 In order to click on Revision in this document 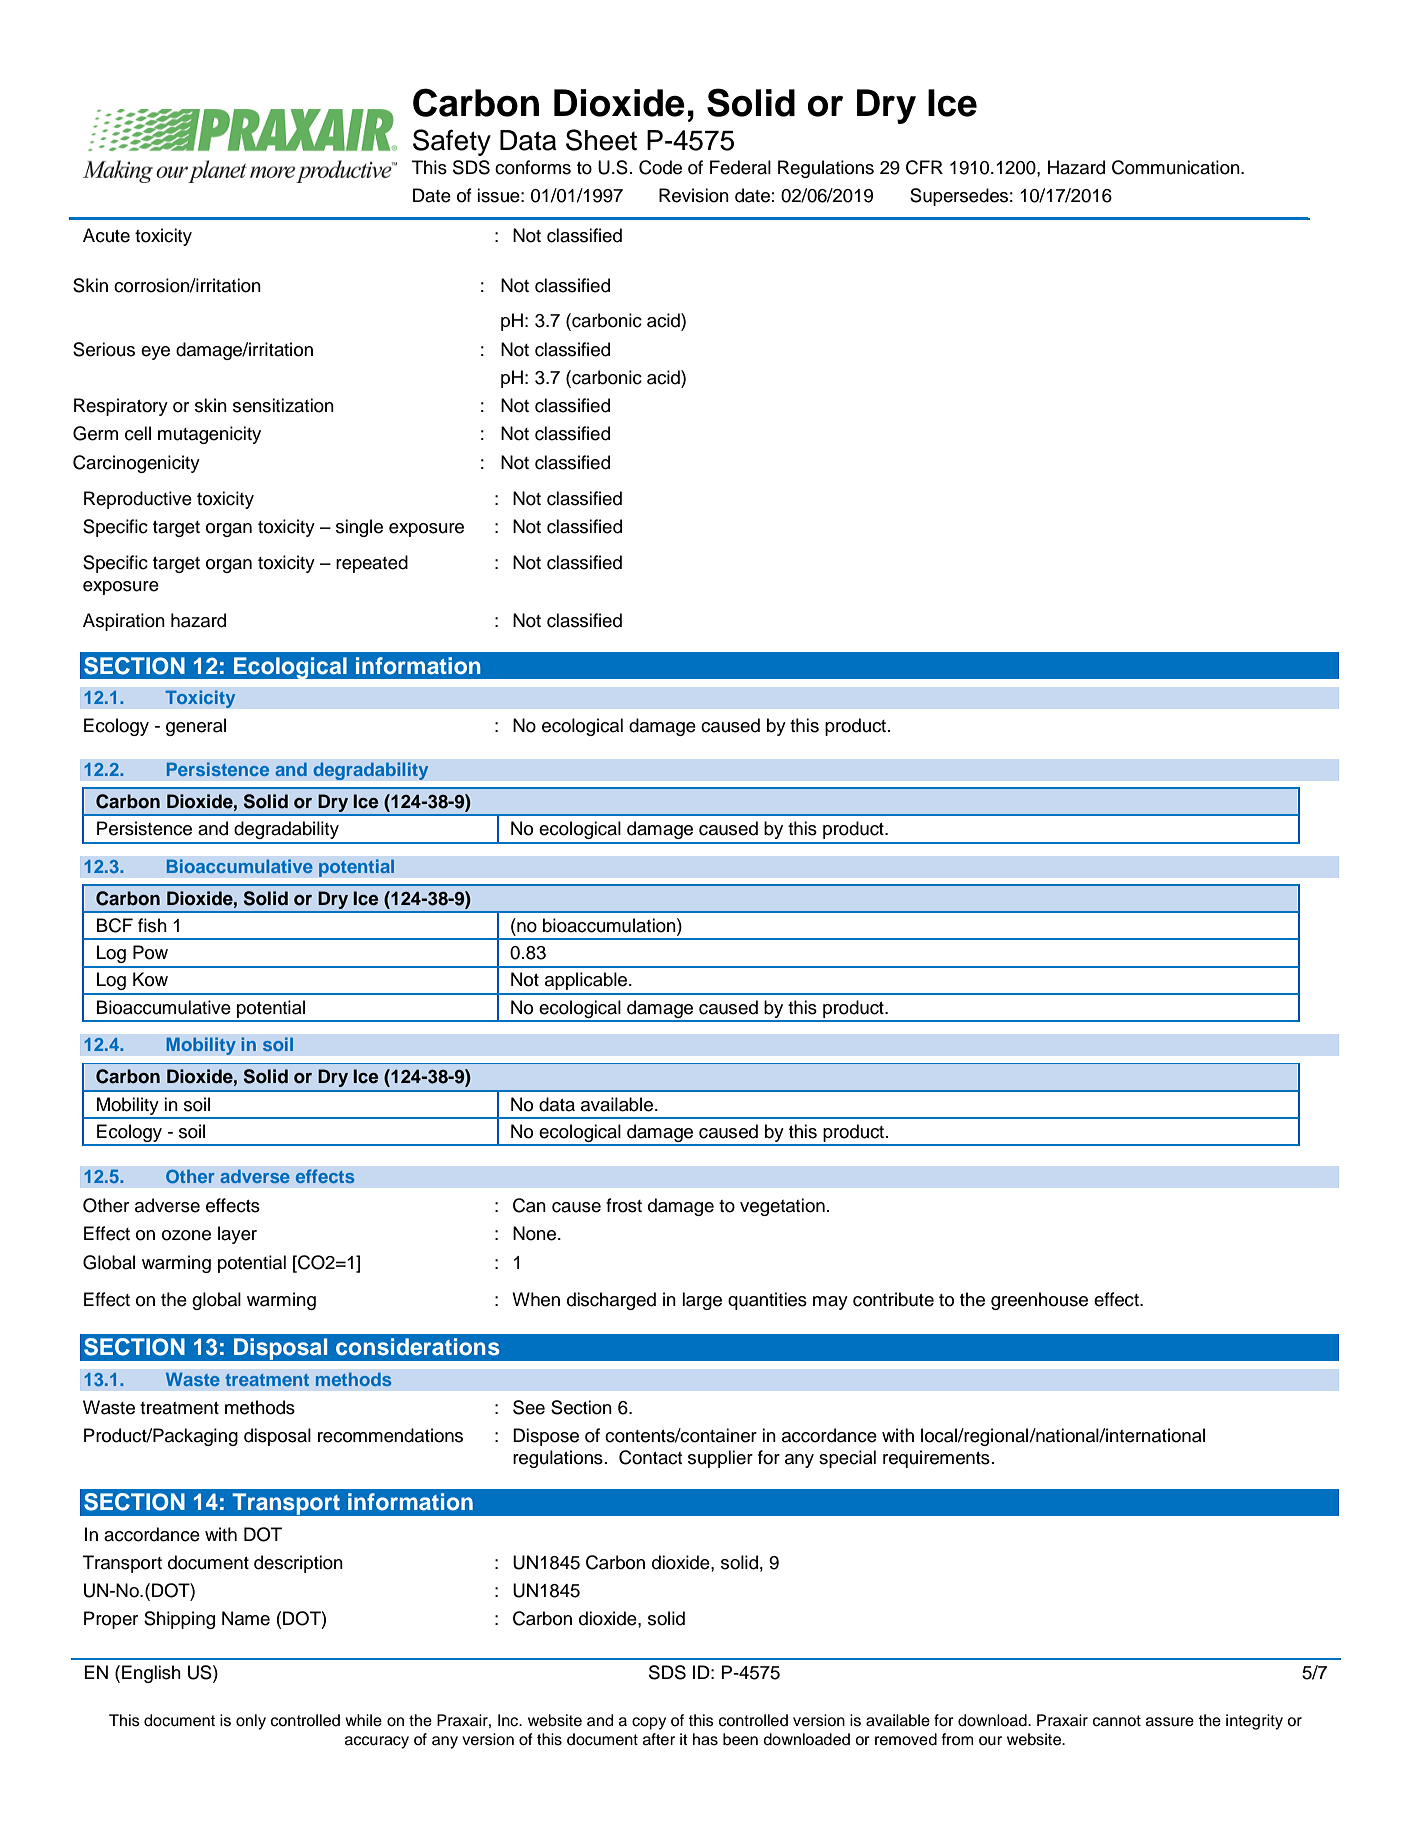, I will do `click(694, 195)`.
